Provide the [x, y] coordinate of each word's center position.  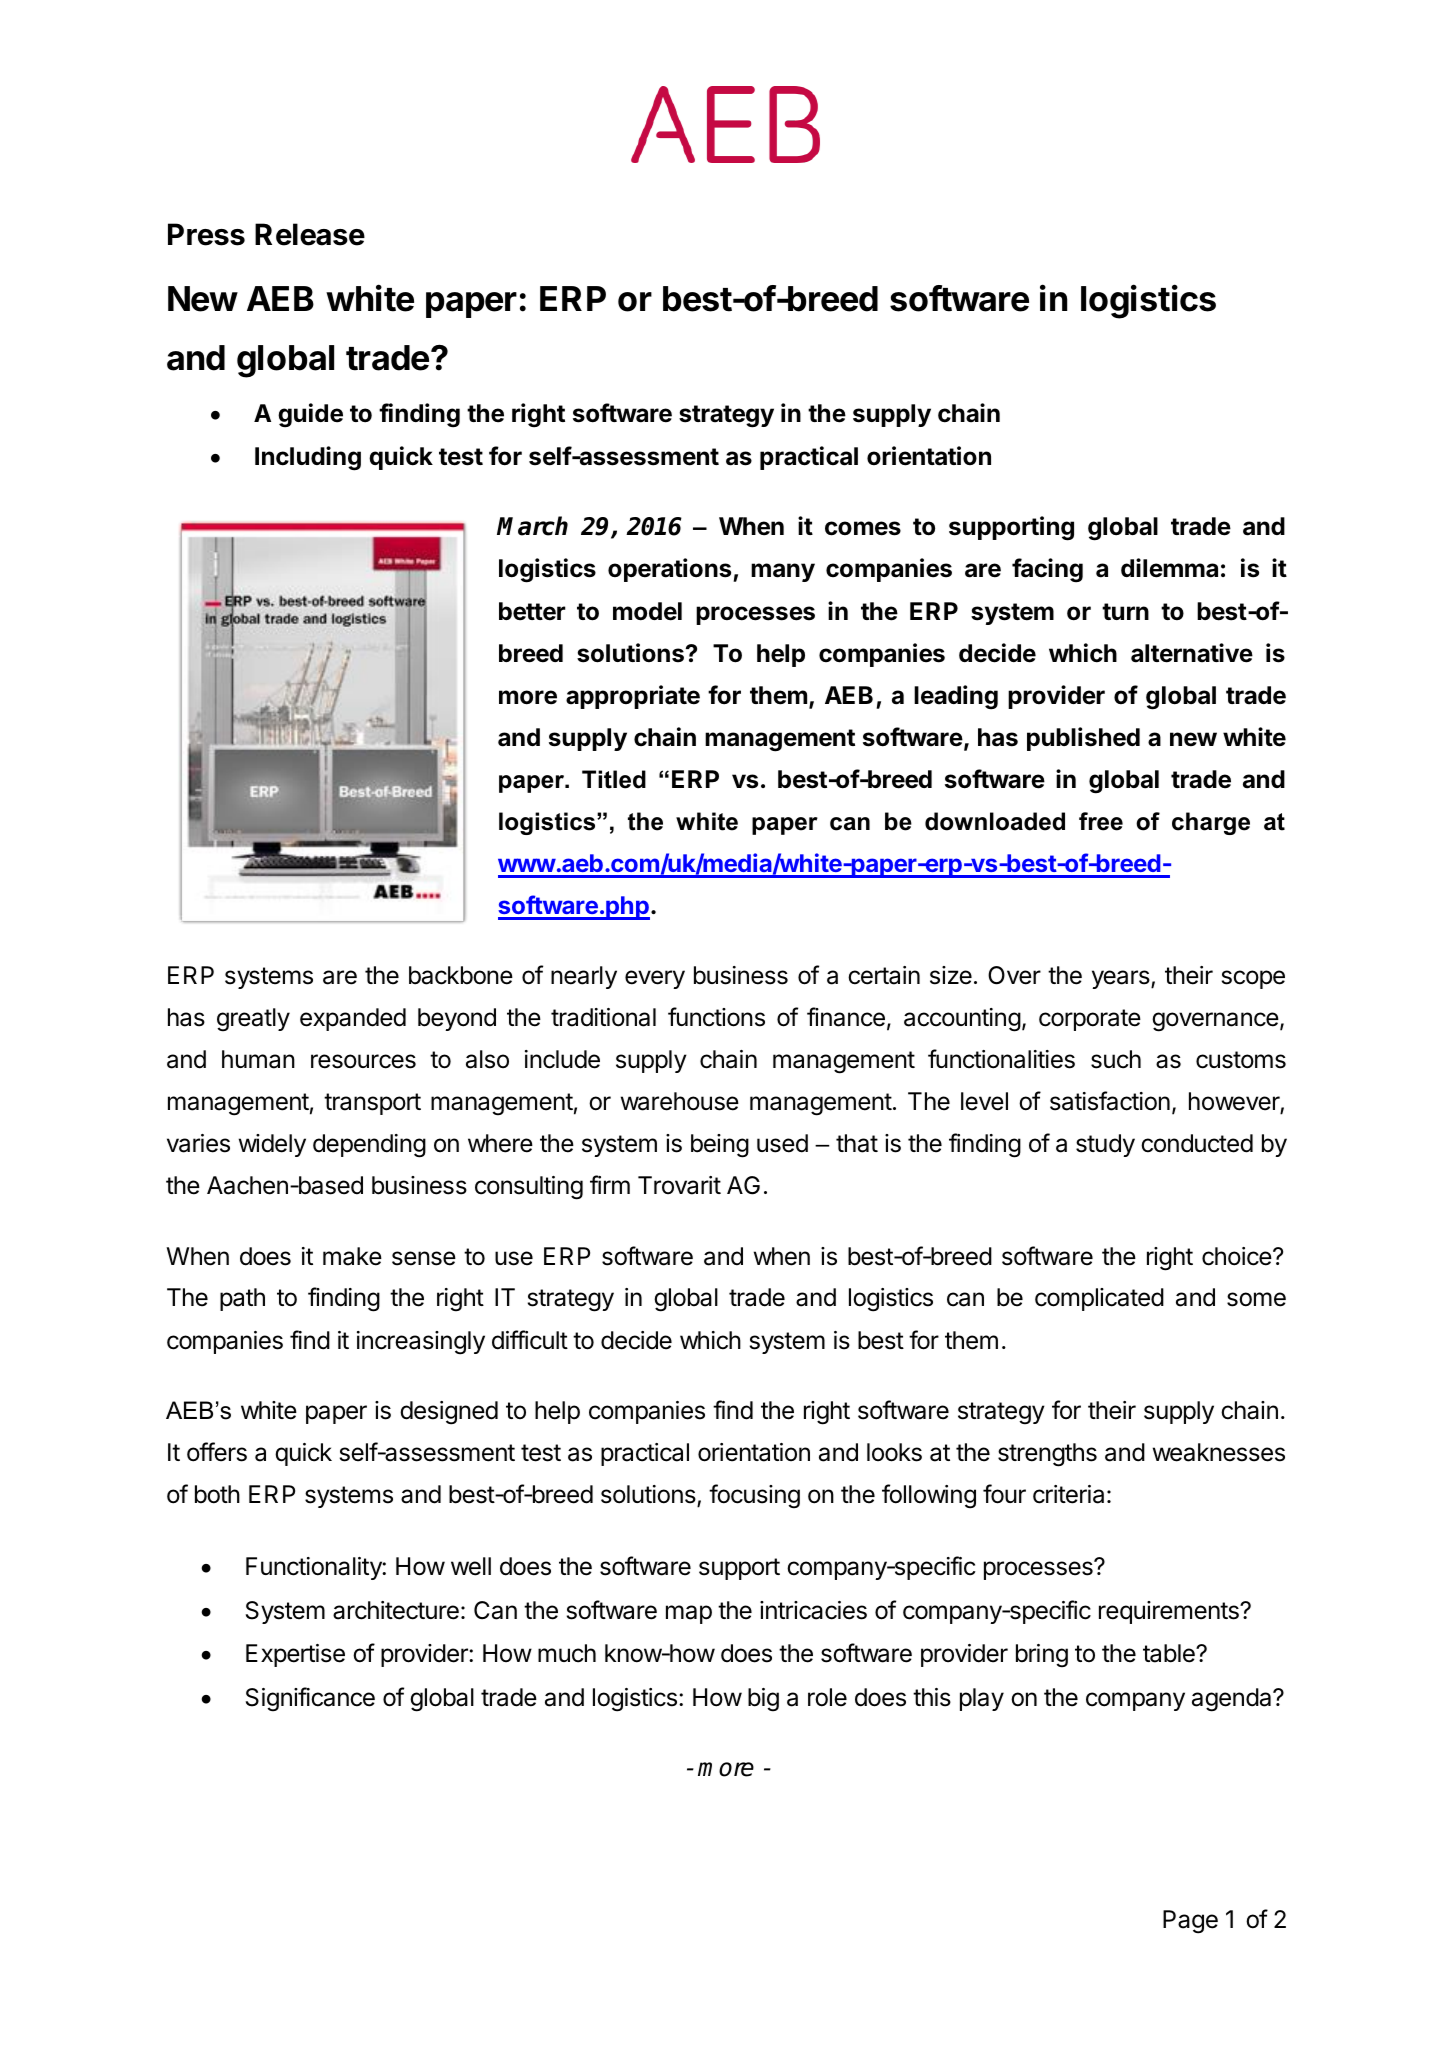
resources [363, 1061]
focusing [754, 1496]
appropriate [633, 697]
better [532, 611]
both [217, 1494]
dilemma [1169, 568]
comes [863, 528]
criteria [1068, 1494]
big [763, 1700]
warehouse [680, 1101]
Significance [310, 1699]
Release [310, 234]
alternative [1192, 653]
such [1116, 1059]
